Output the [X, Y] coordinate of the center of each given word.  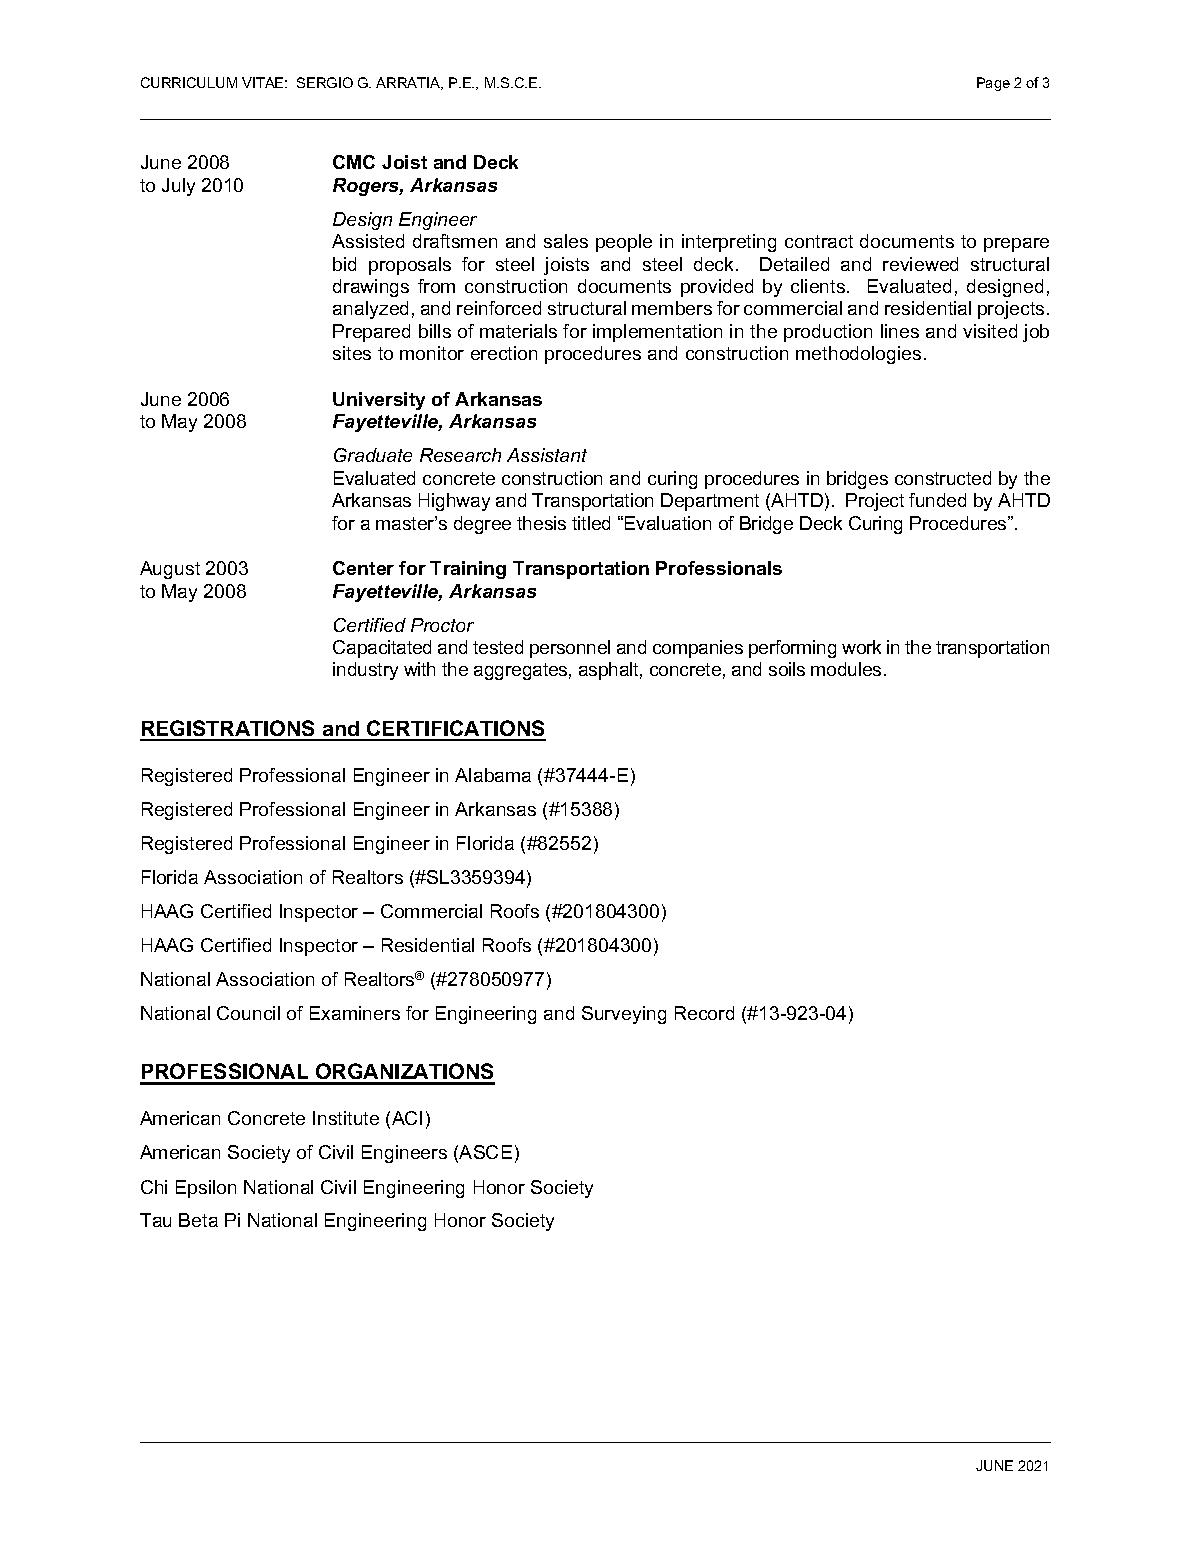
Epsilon [206, 1189]
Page [993, 84]
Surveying [624, 1015]
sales [566, 241]
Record [704, 1013]
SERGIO [325, 82]
